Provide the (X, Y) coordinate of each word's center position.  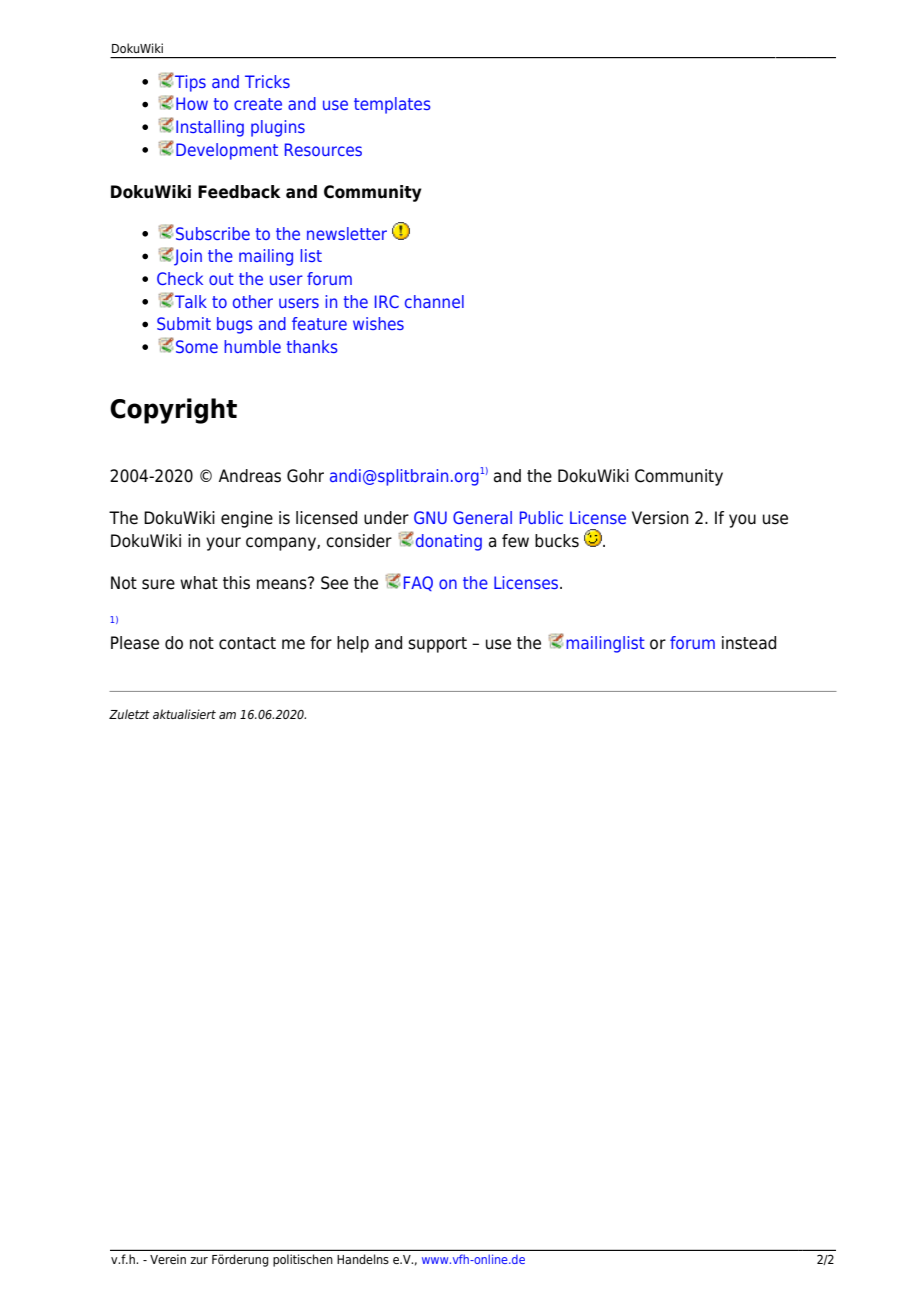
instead (749, 643)
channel (434, 301)
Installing (210, 128)
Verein (168, 1259)
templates (392, 105)
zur (199, 1260)
